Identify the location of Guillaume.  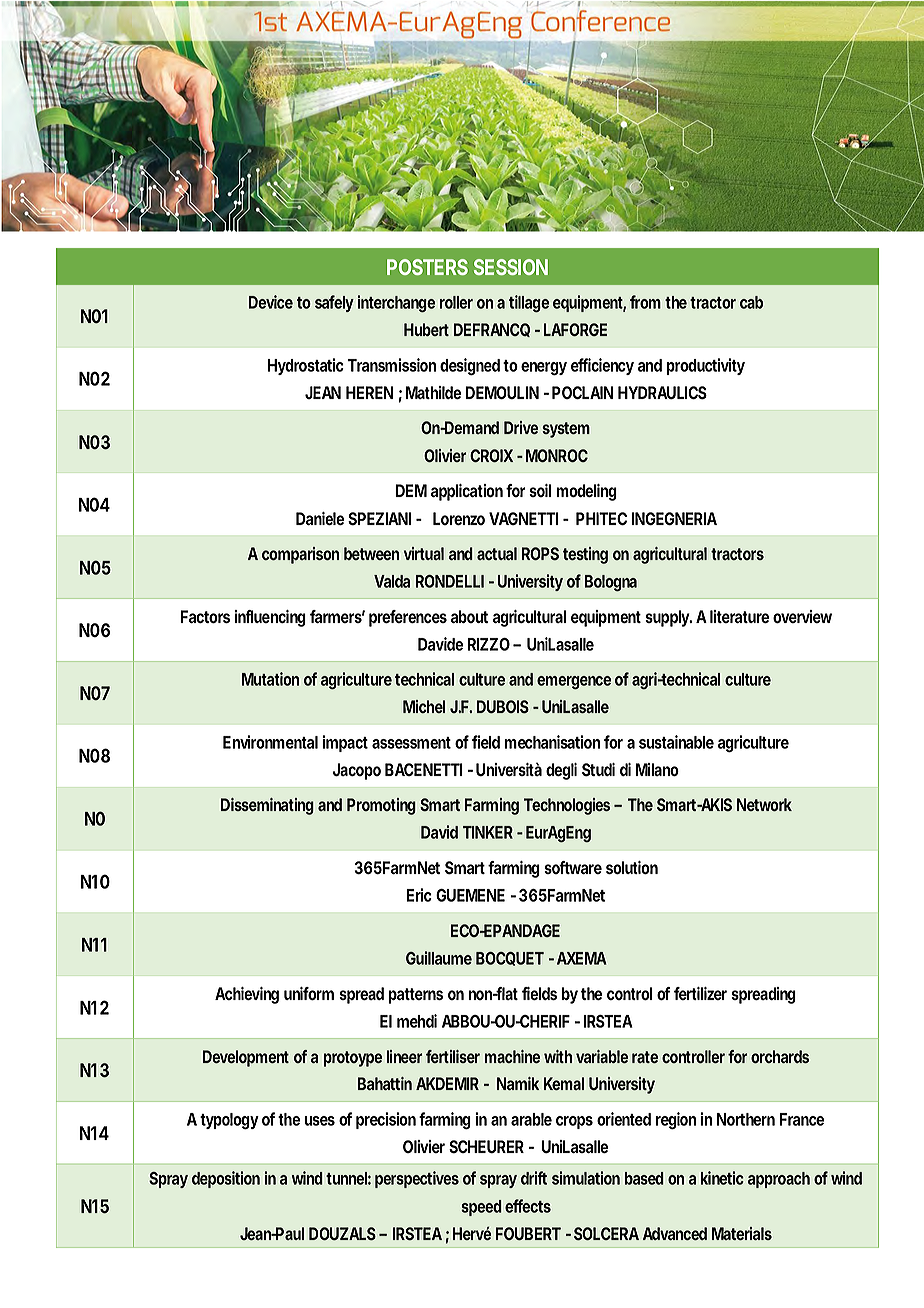
(439, 958).
